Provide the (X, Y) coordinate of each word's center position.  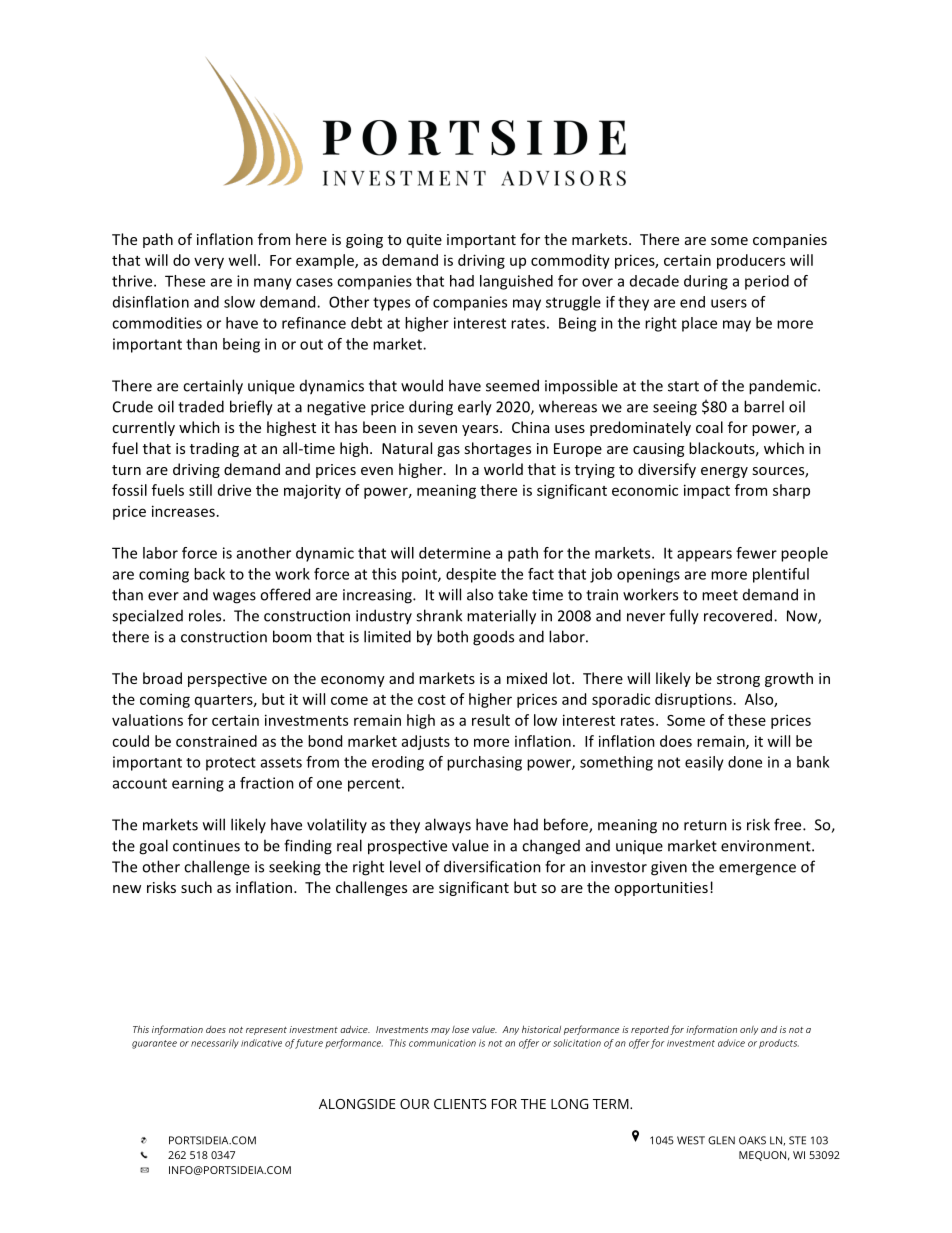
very (209, 263)
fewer (756, 553)
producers (751, 261)
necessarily (215, 1044)
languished (516, 282)
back (209, 574)
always (448, 826)
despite (471, 575)
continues (206, 846)
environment (767, 846)
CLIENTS (460, 1104)
